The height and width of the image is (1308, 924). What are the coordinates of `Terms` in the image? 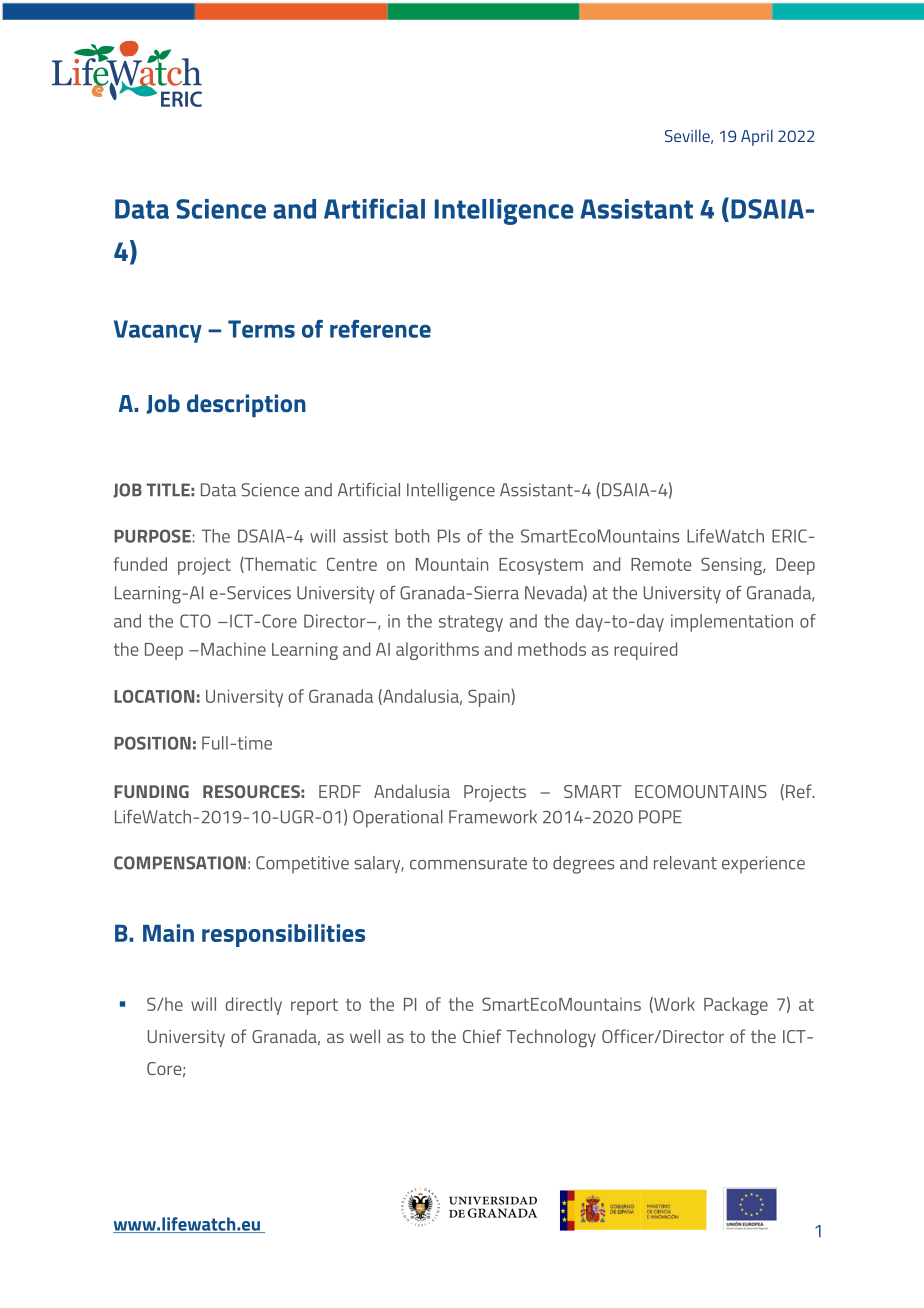 It's located at (261, 329).
